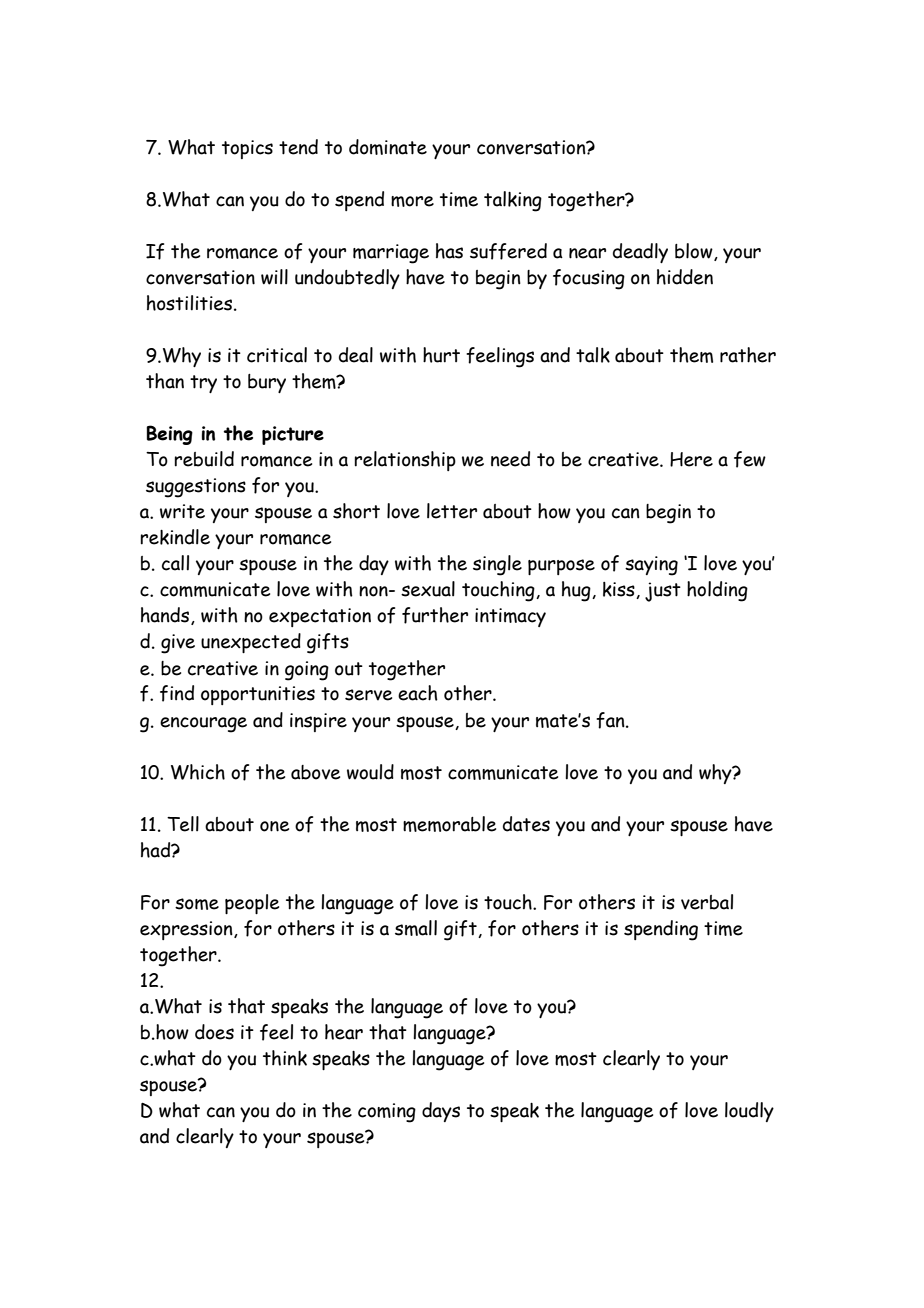 This screenshot has width=924, height=1308. I want to click on rather, so click(748, 355).
